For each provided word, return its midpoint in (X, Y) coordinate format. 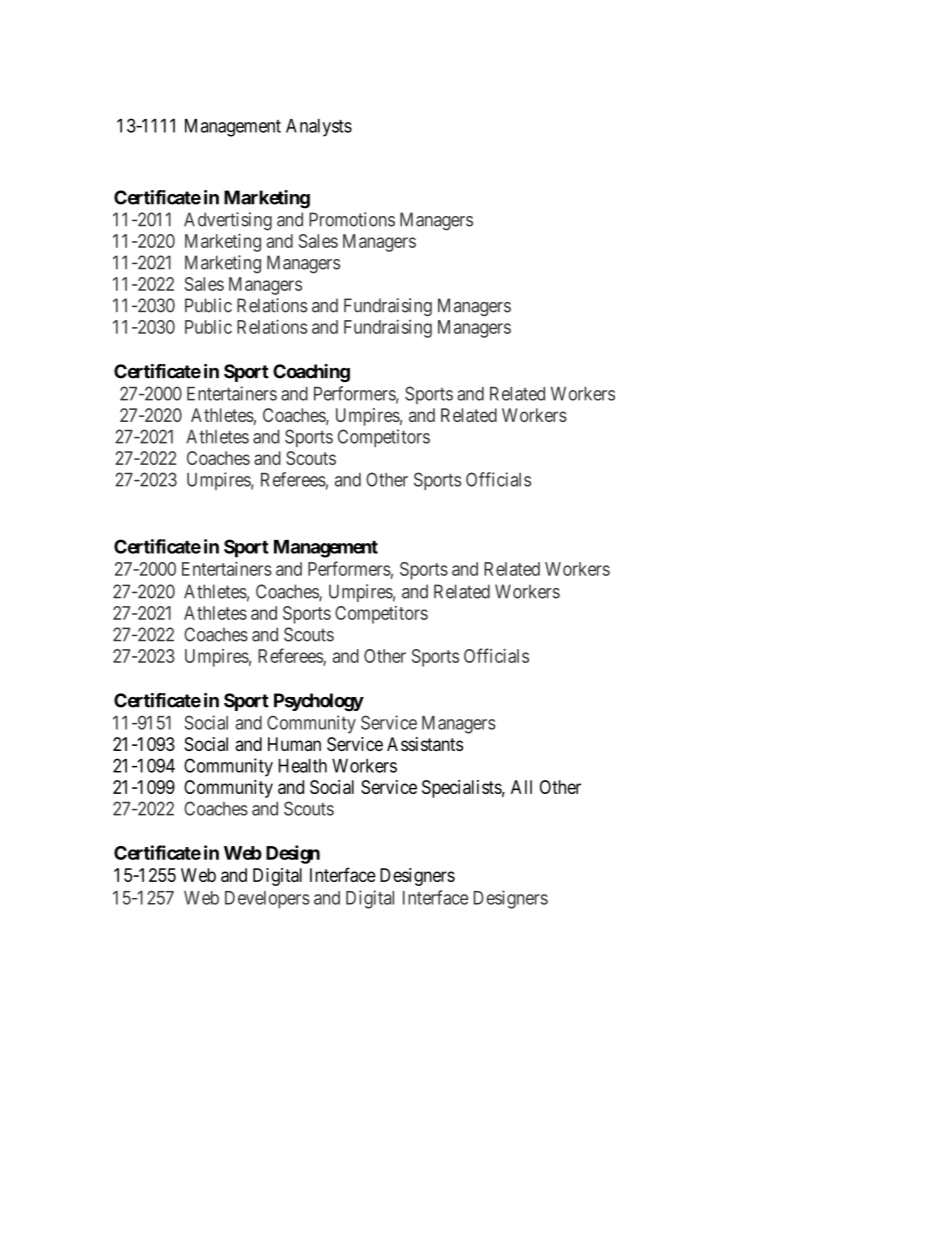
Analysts (319, 128)
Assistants (425, 744)
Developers (267, 900)
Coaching (311, 373)
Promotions (352, 219)
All (521, 787)
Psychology (319, 702)
